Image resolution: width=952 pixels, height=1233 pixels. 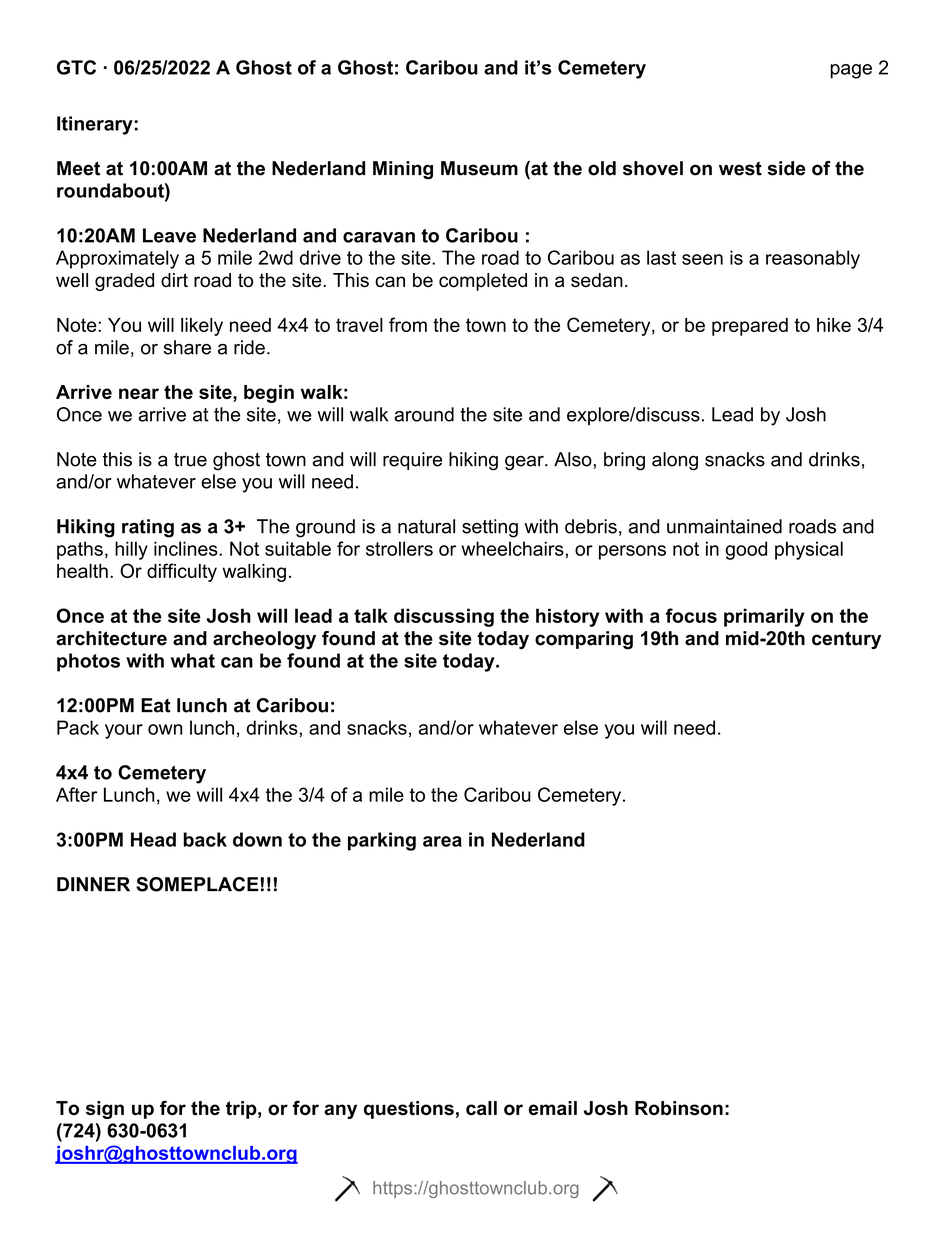 What do you see at coordinates (750, 327) in the document?
I see `prepared` at bounding box center [750, 327].
